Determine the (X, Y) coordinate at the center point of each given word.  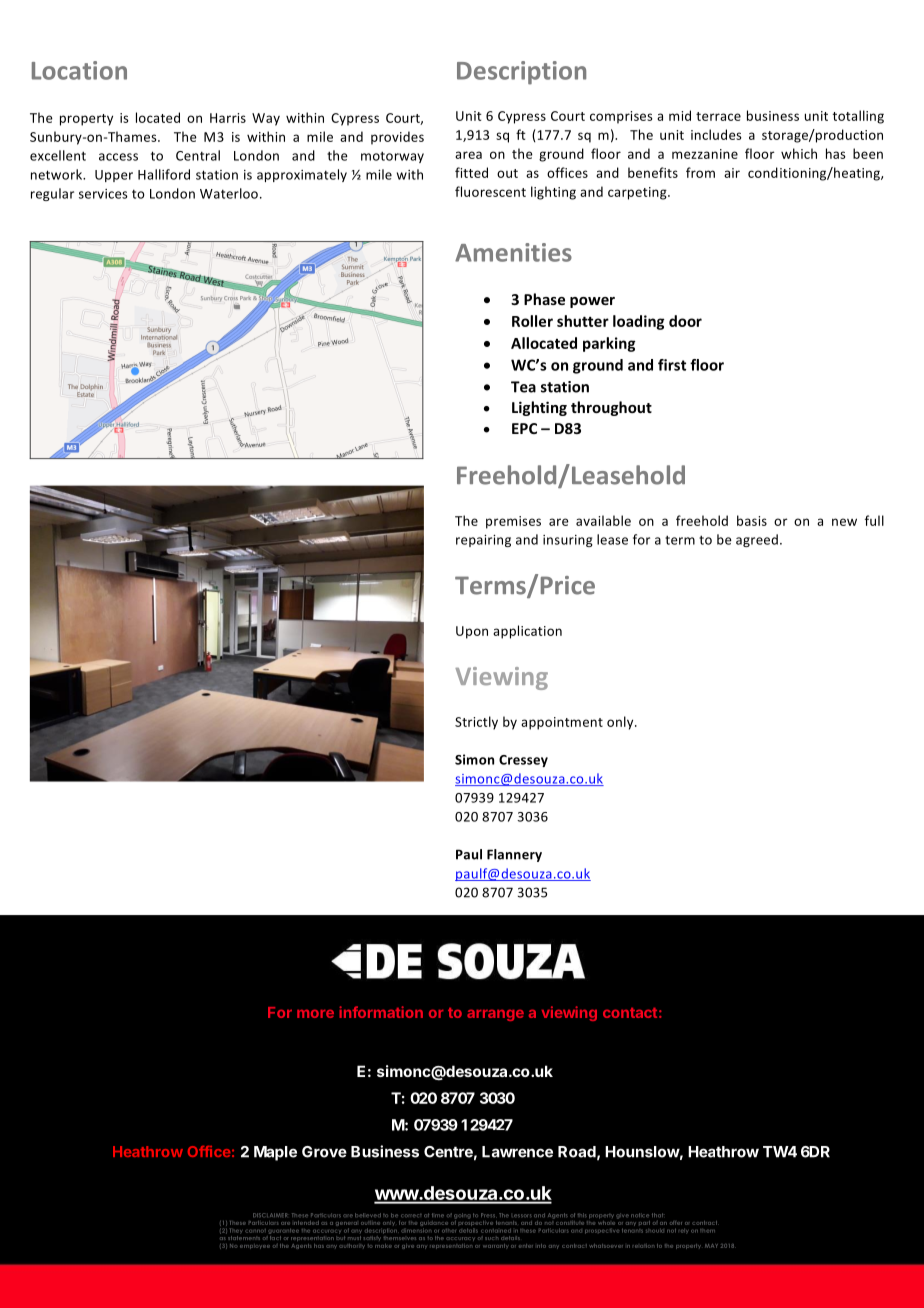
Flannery (514, 855)
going (462, 1216)
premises (513, 522)
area (468, 155)
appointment (562, 723)
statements (244, 1238)
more (315, 1014)
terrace (718, 116)
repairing (483, 541)
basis (752, 520)
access (118, 157)
